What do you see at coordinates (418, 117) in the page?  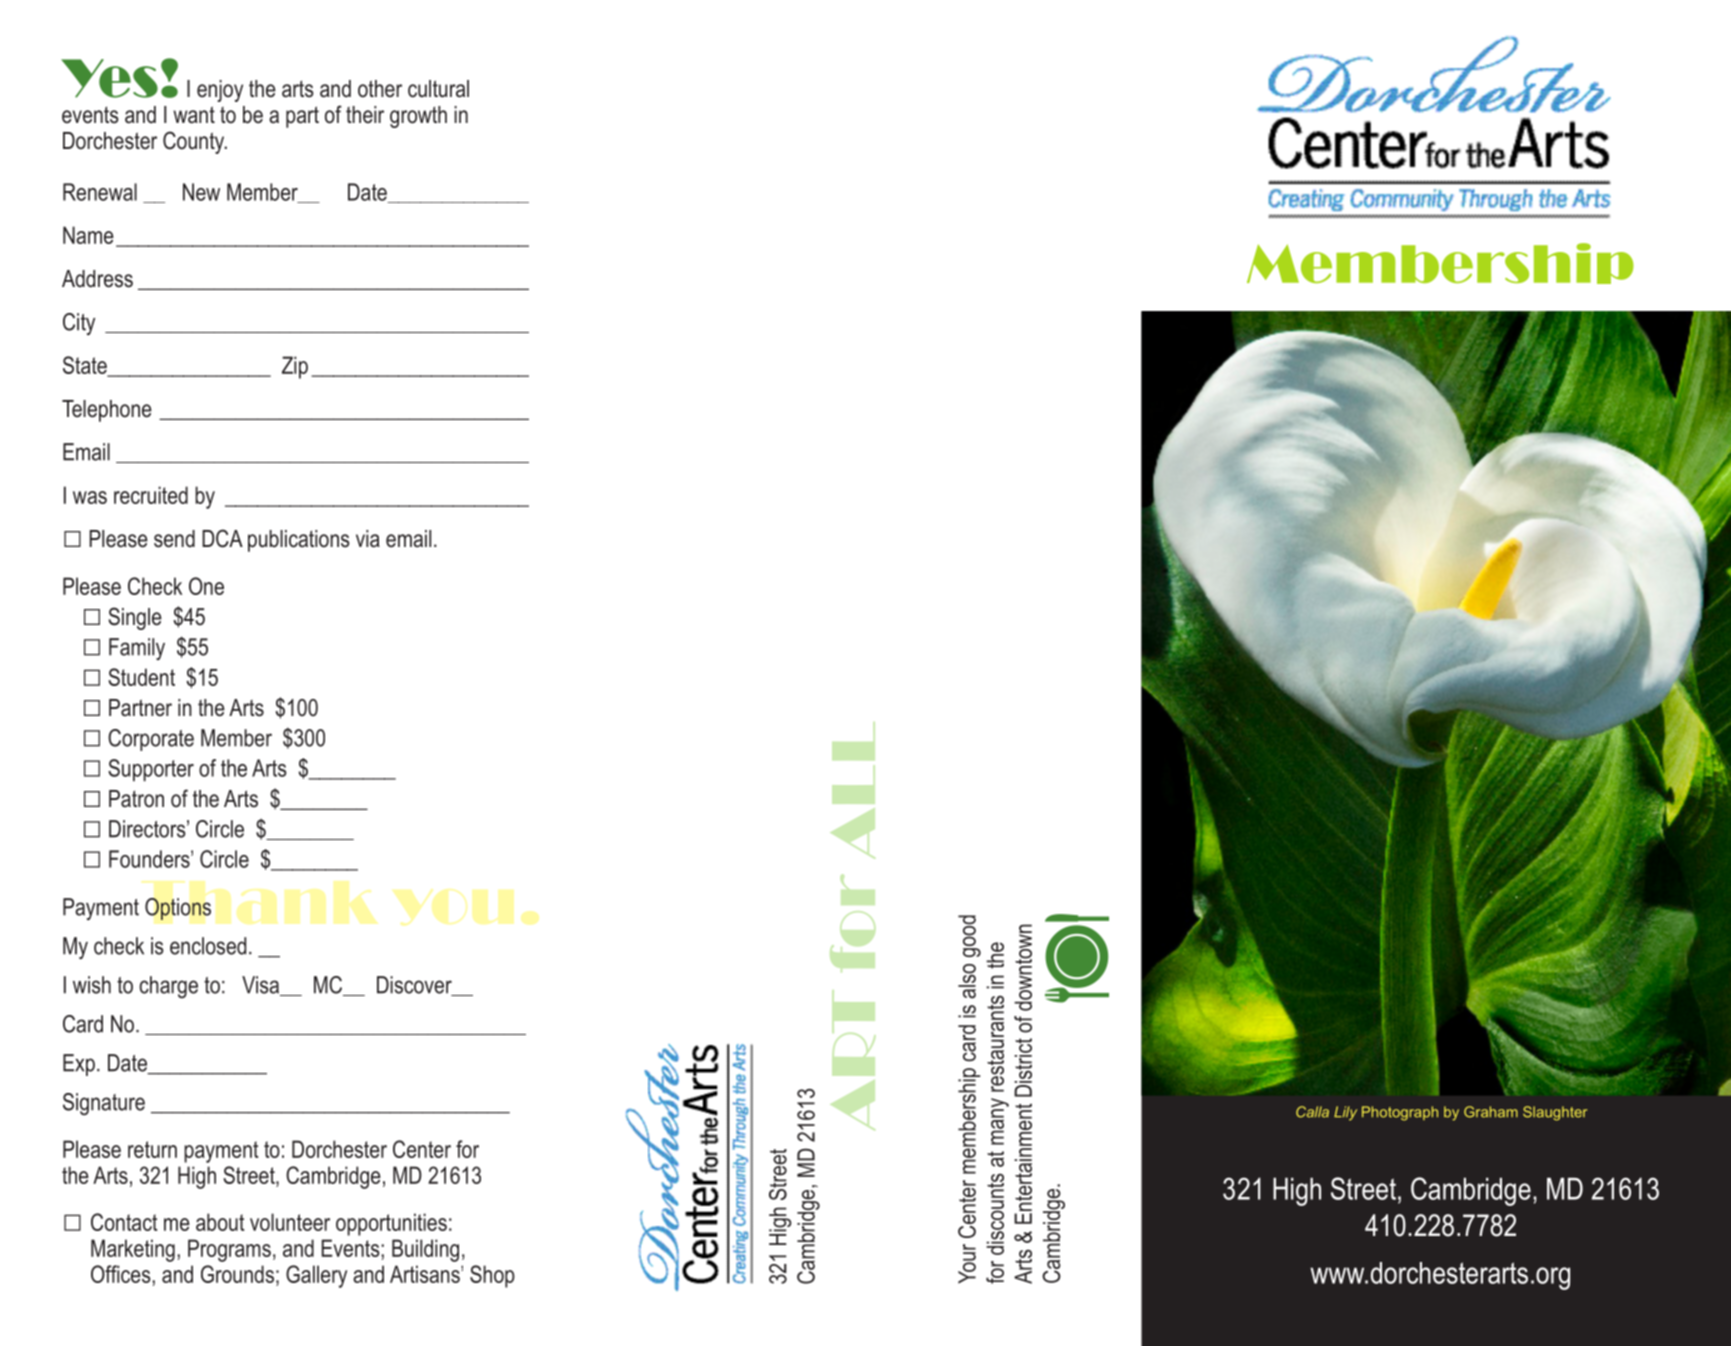 I see `growth` at bounding box center [418, 117].
